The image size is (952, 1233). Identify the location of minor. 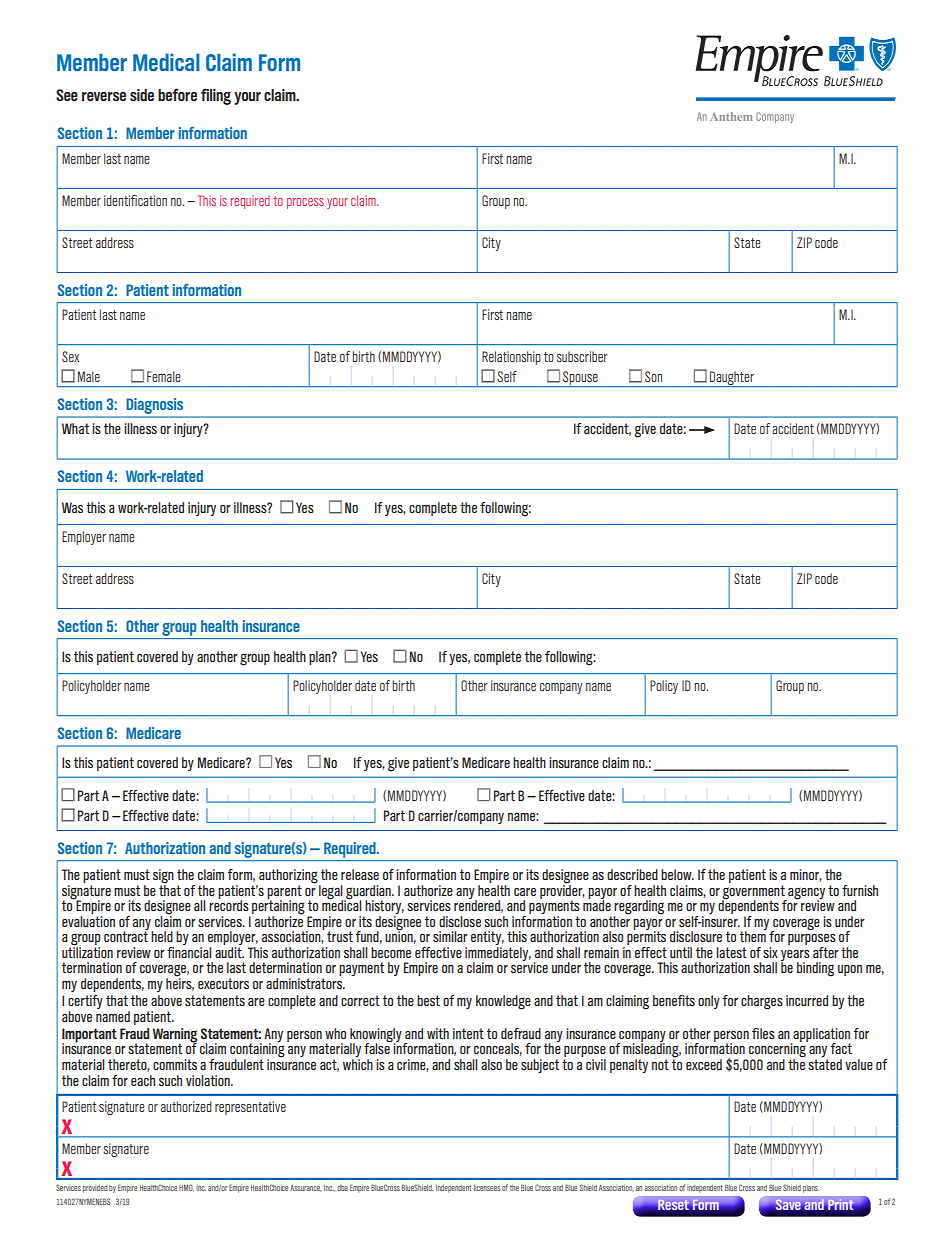
(806, 875).
